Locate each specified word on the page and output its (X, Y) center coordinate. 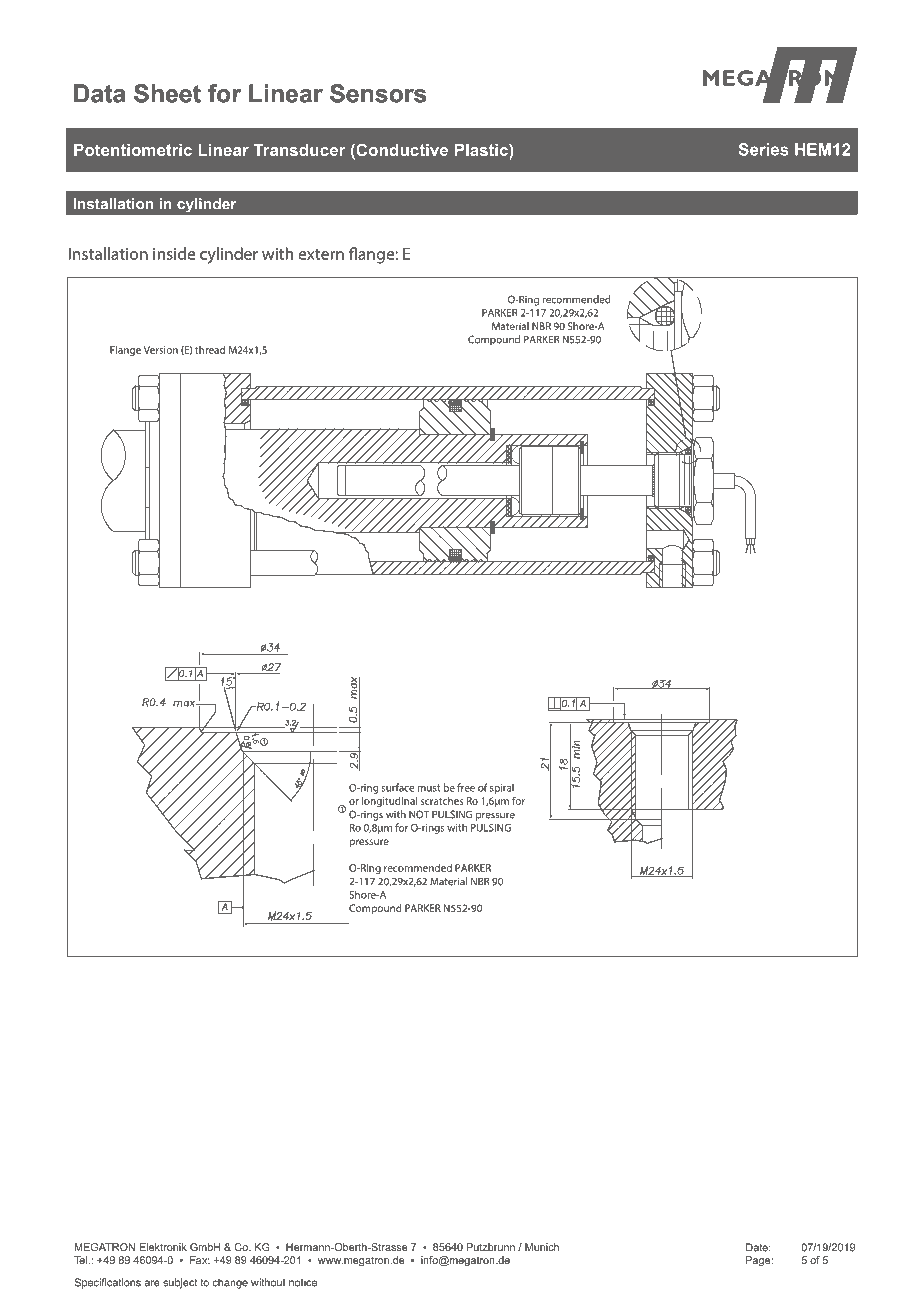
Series (764, 149)
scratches (442, 801)
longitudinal (389, 802)
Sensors (378, 93)
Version (161, 350)
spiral (502, 788)
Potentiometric (133, 150)
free (466, 787)
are (152, 1283)
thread (210, 350)
